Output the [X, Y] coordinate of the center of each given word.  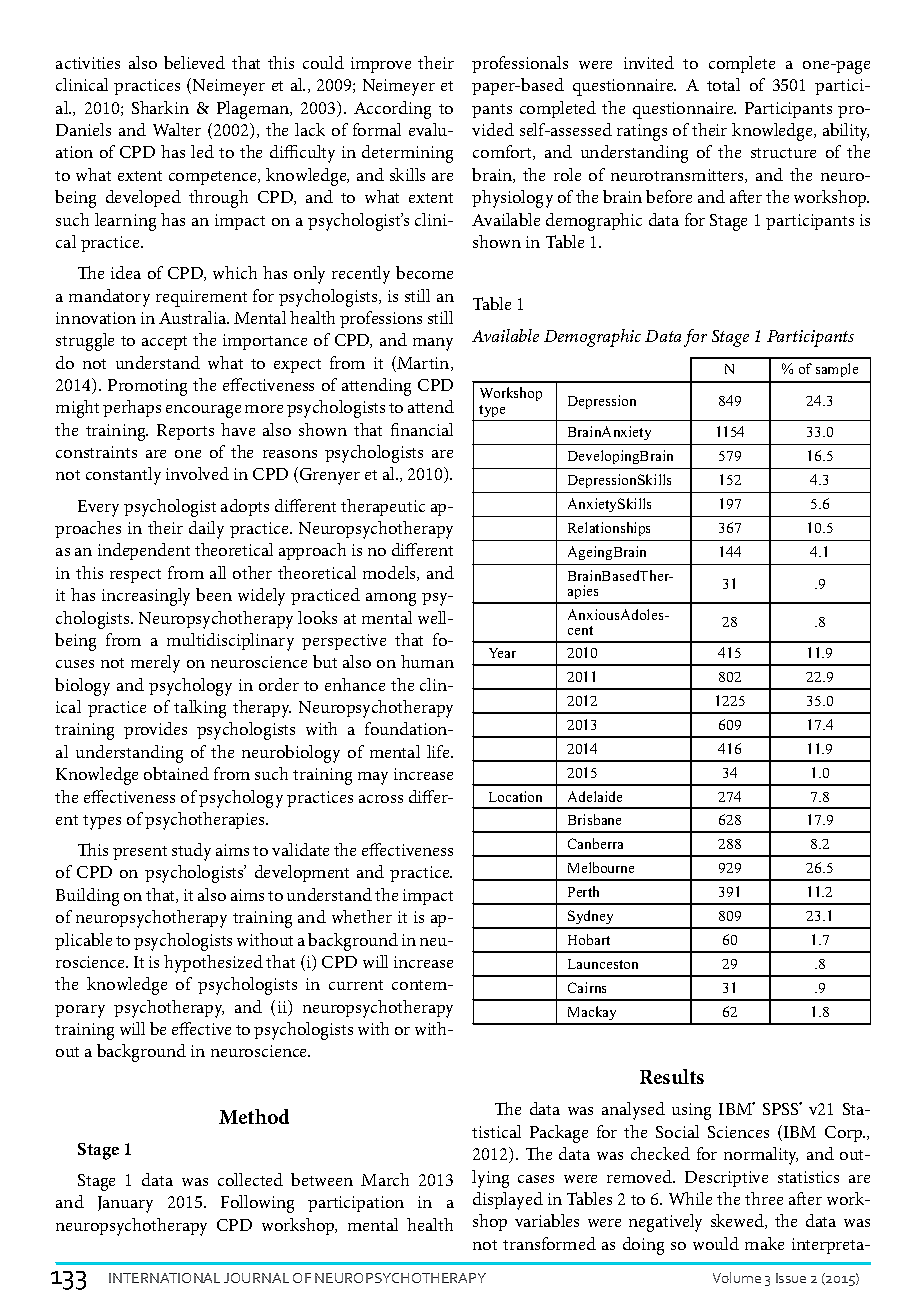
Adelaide [595, 796]
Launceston [603, 964]
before [669, 196]
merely [155, 664]
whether [362, 916]
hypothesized [213, 964]
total [723, 84]
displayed [508, 1201]
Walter [177, 129]
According [392, 110]
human [427, 661]
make [764, 1243]
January [125, 1204]
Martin [424, 364]
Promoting [147, 387]
